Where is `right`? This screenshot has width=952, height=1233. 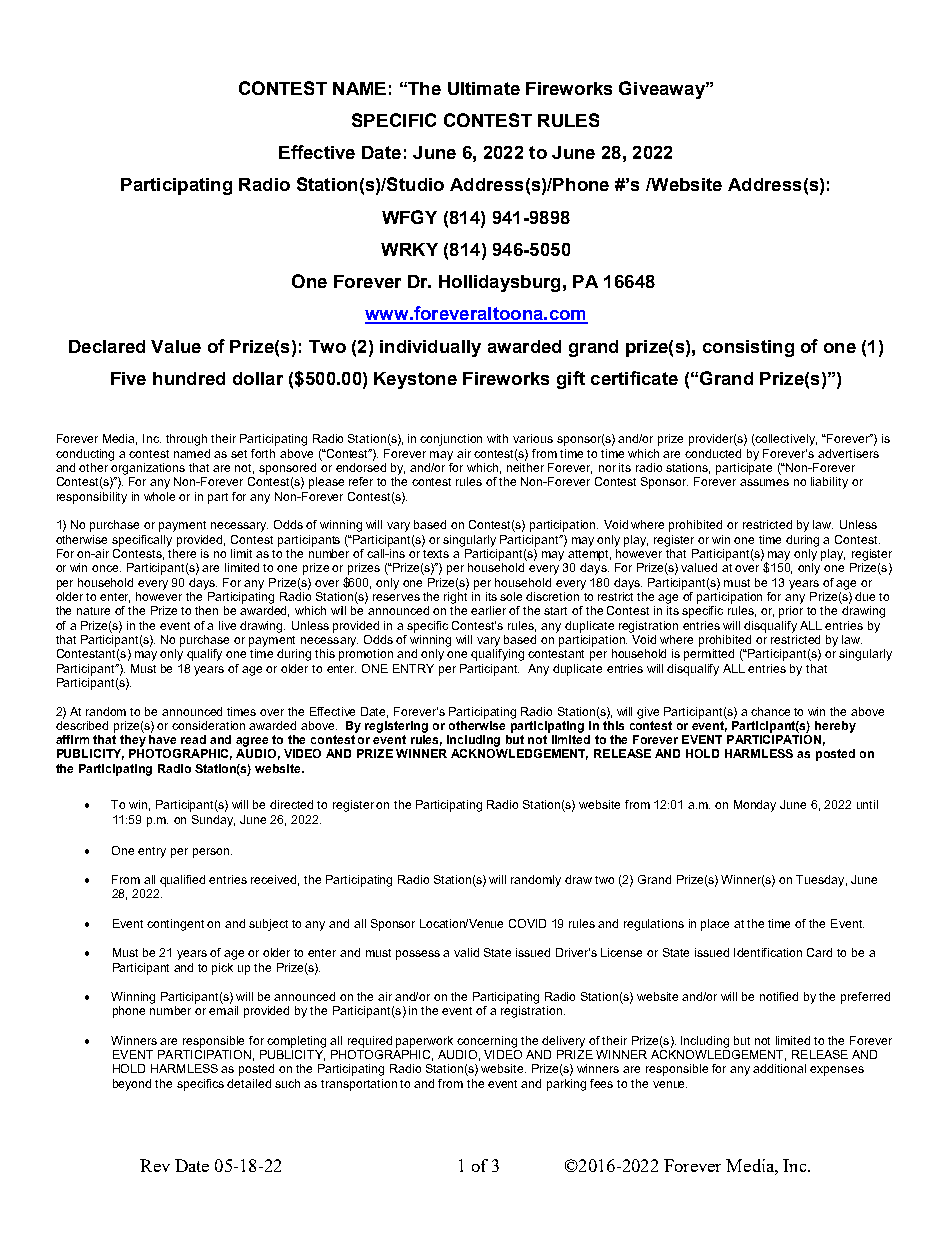
right is located at coordinates (455, 598).
